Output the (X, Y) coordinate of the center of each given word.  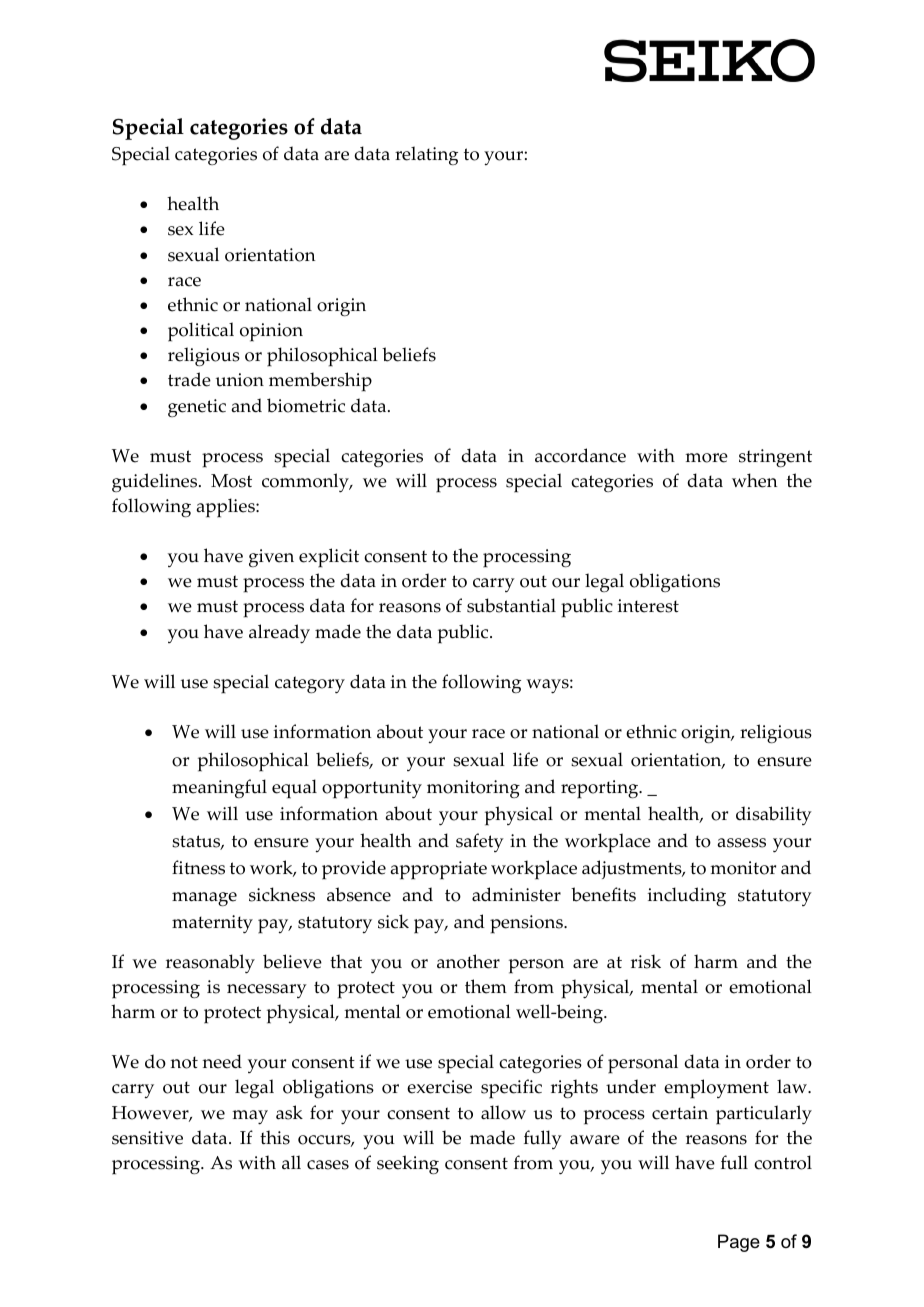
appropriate (438, 870)
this (275, 1137)
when (754, 480)
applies (226, 508)
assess (741, 843)
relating (426, 155)
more (706, 458)
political (201, 332)
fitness (198, 867)
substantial (511, 605)
